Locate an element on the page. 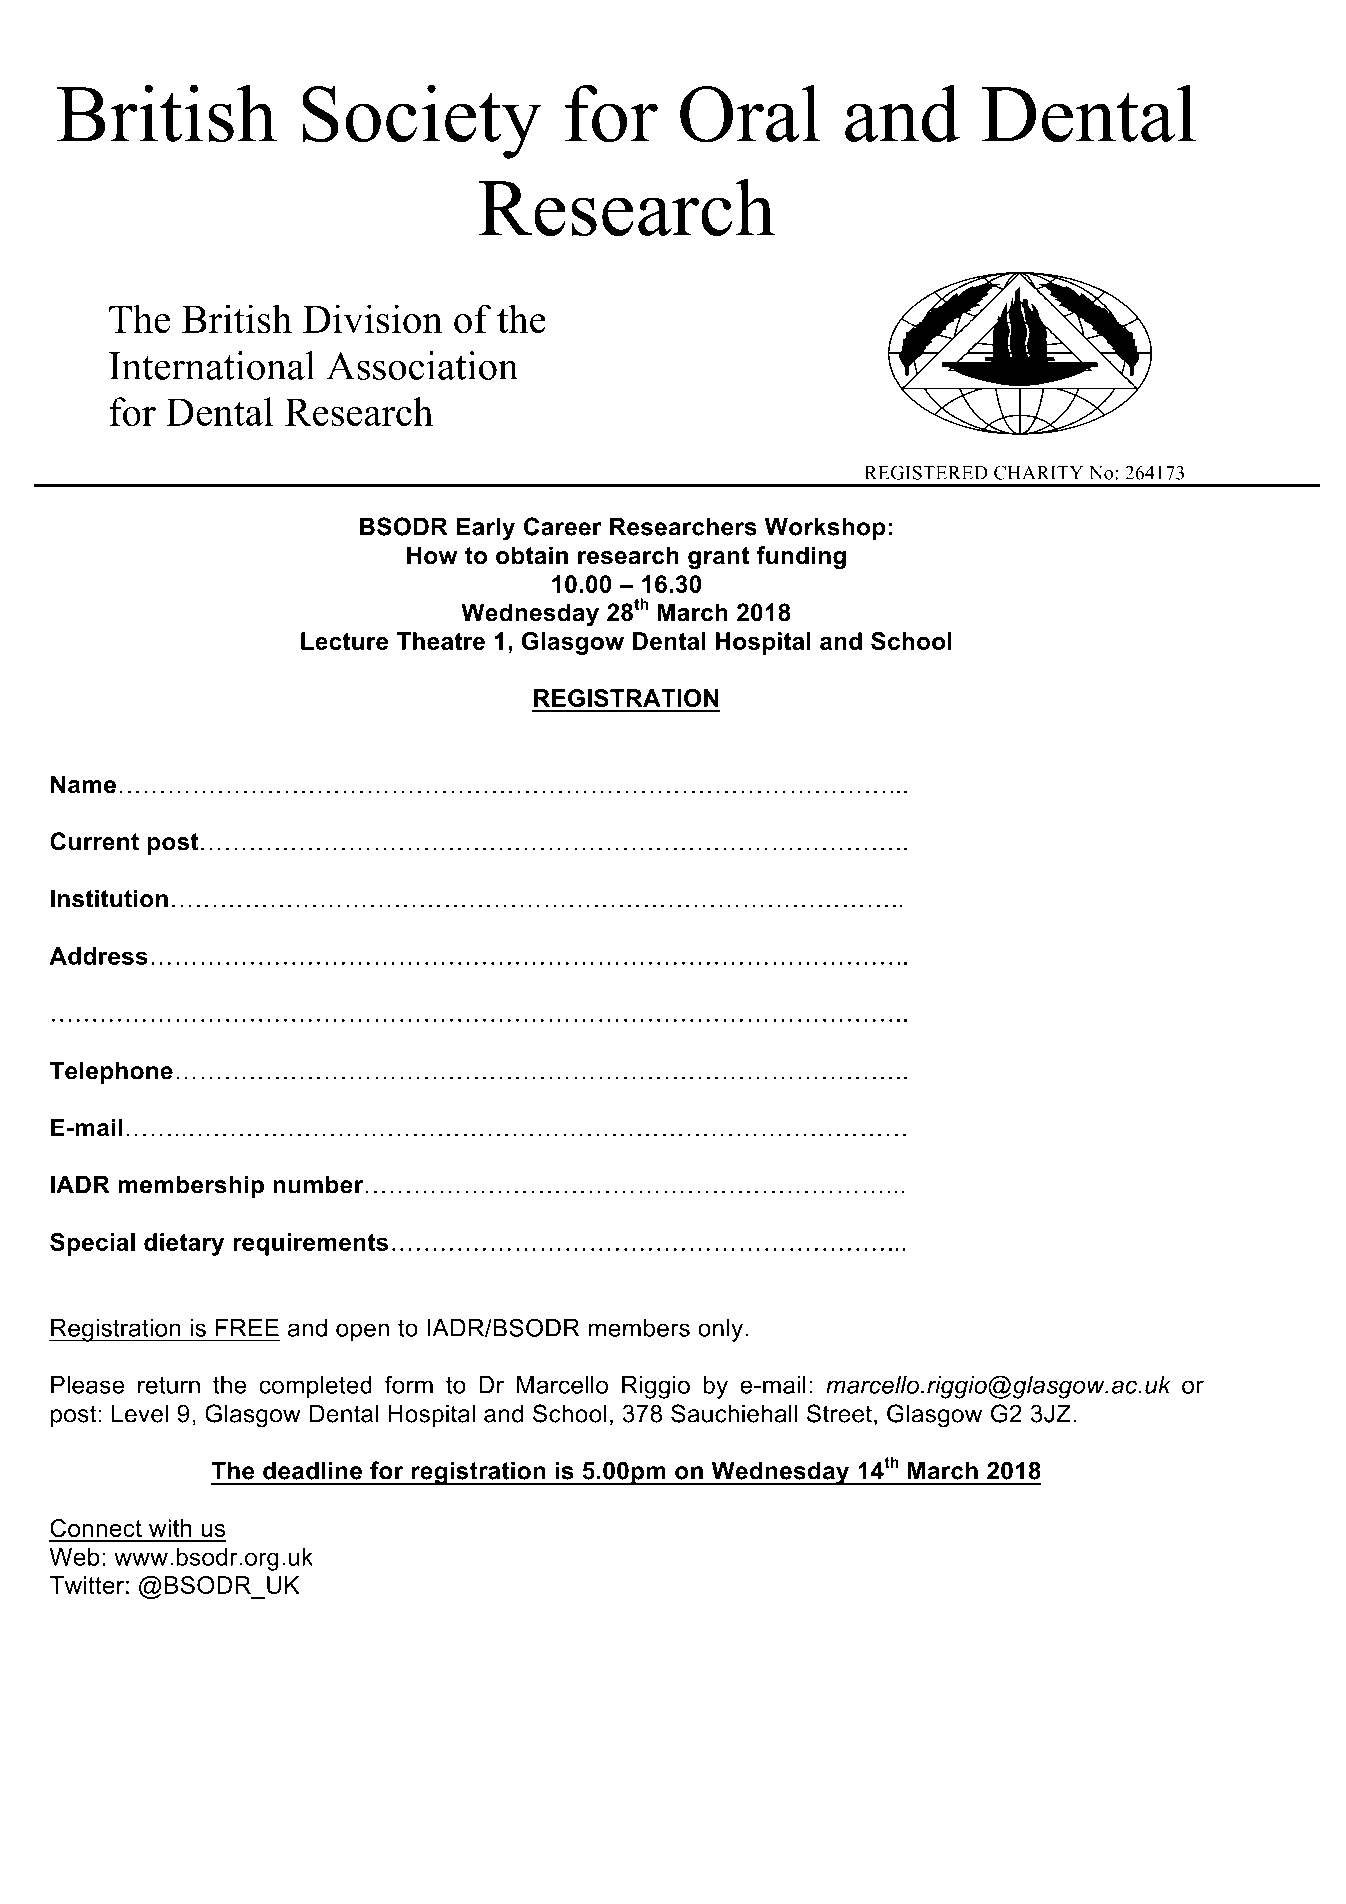 The height and width of the document is (1904, 1346). funding is located at coordinates (801, 557).
